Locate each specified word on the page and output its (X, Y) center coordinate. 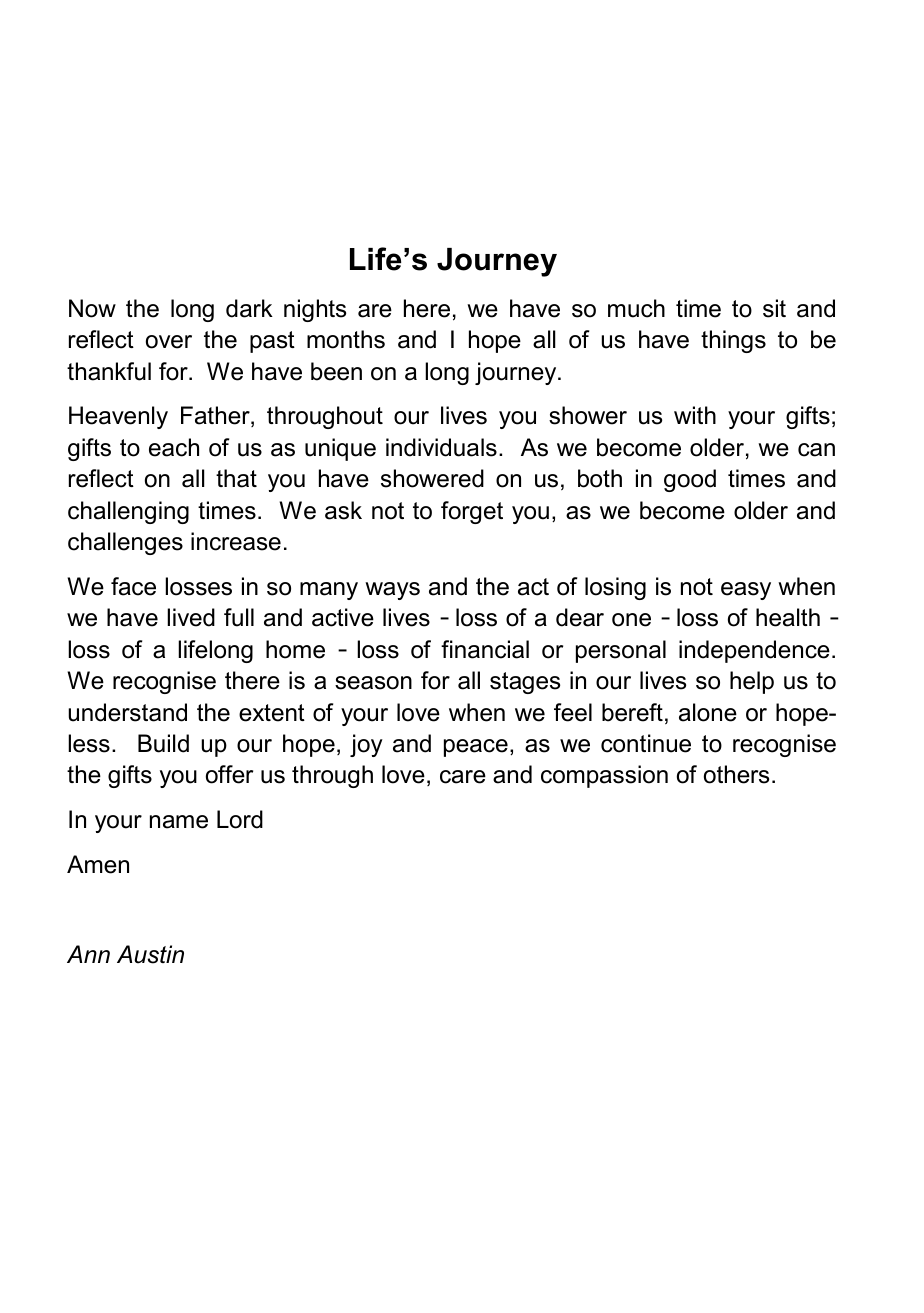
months (346, 339)
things (733, 341)
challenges (125, 543)
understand (127, 712)
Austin (150, 954)
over (169, 342)
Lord (240, 819)
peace (476, 748)
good (690, 480)
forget (472, 512)
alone (708, 712)
